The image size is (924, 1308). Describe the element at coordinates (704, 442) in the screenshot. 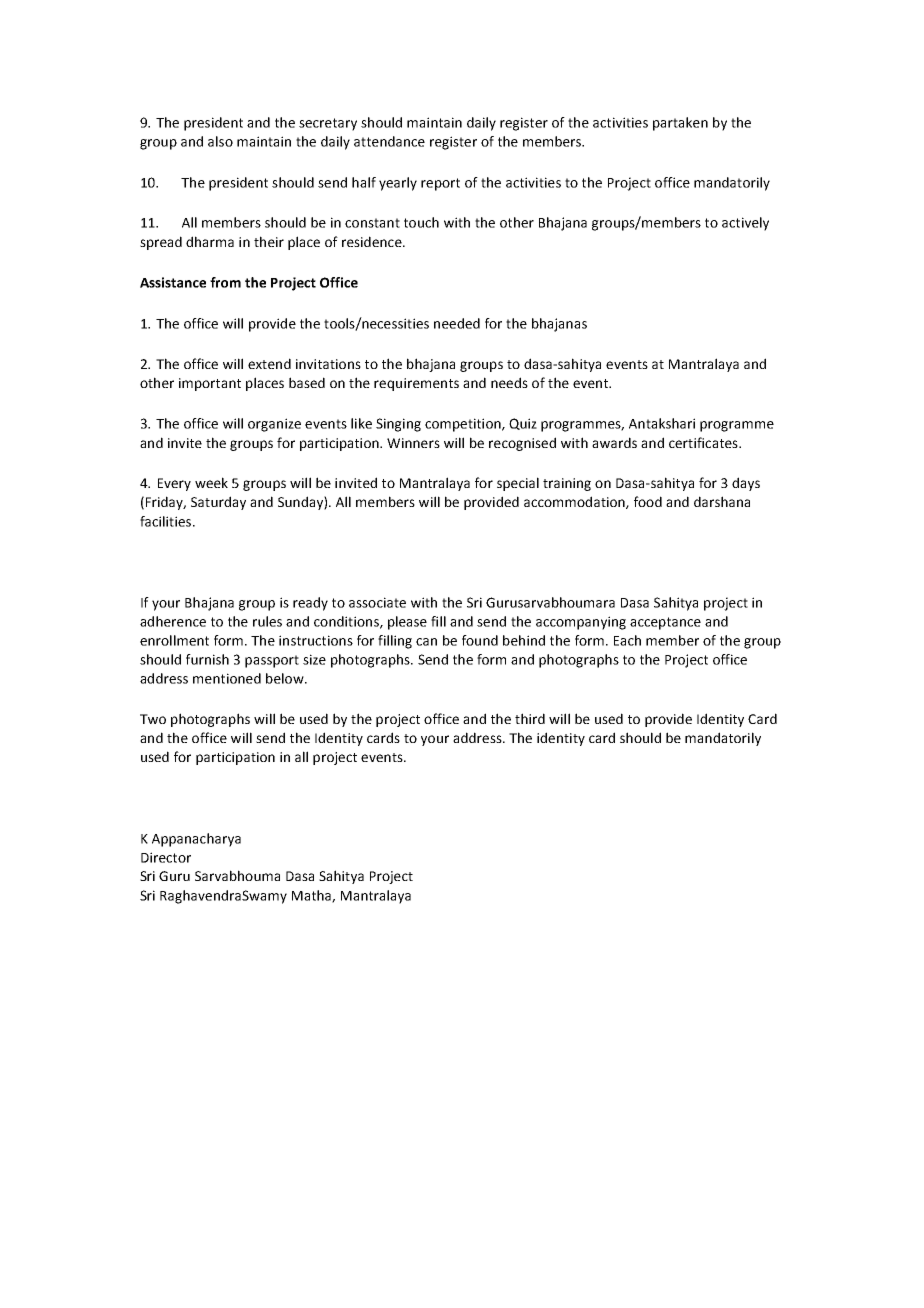

I see `certificates` at that location.
